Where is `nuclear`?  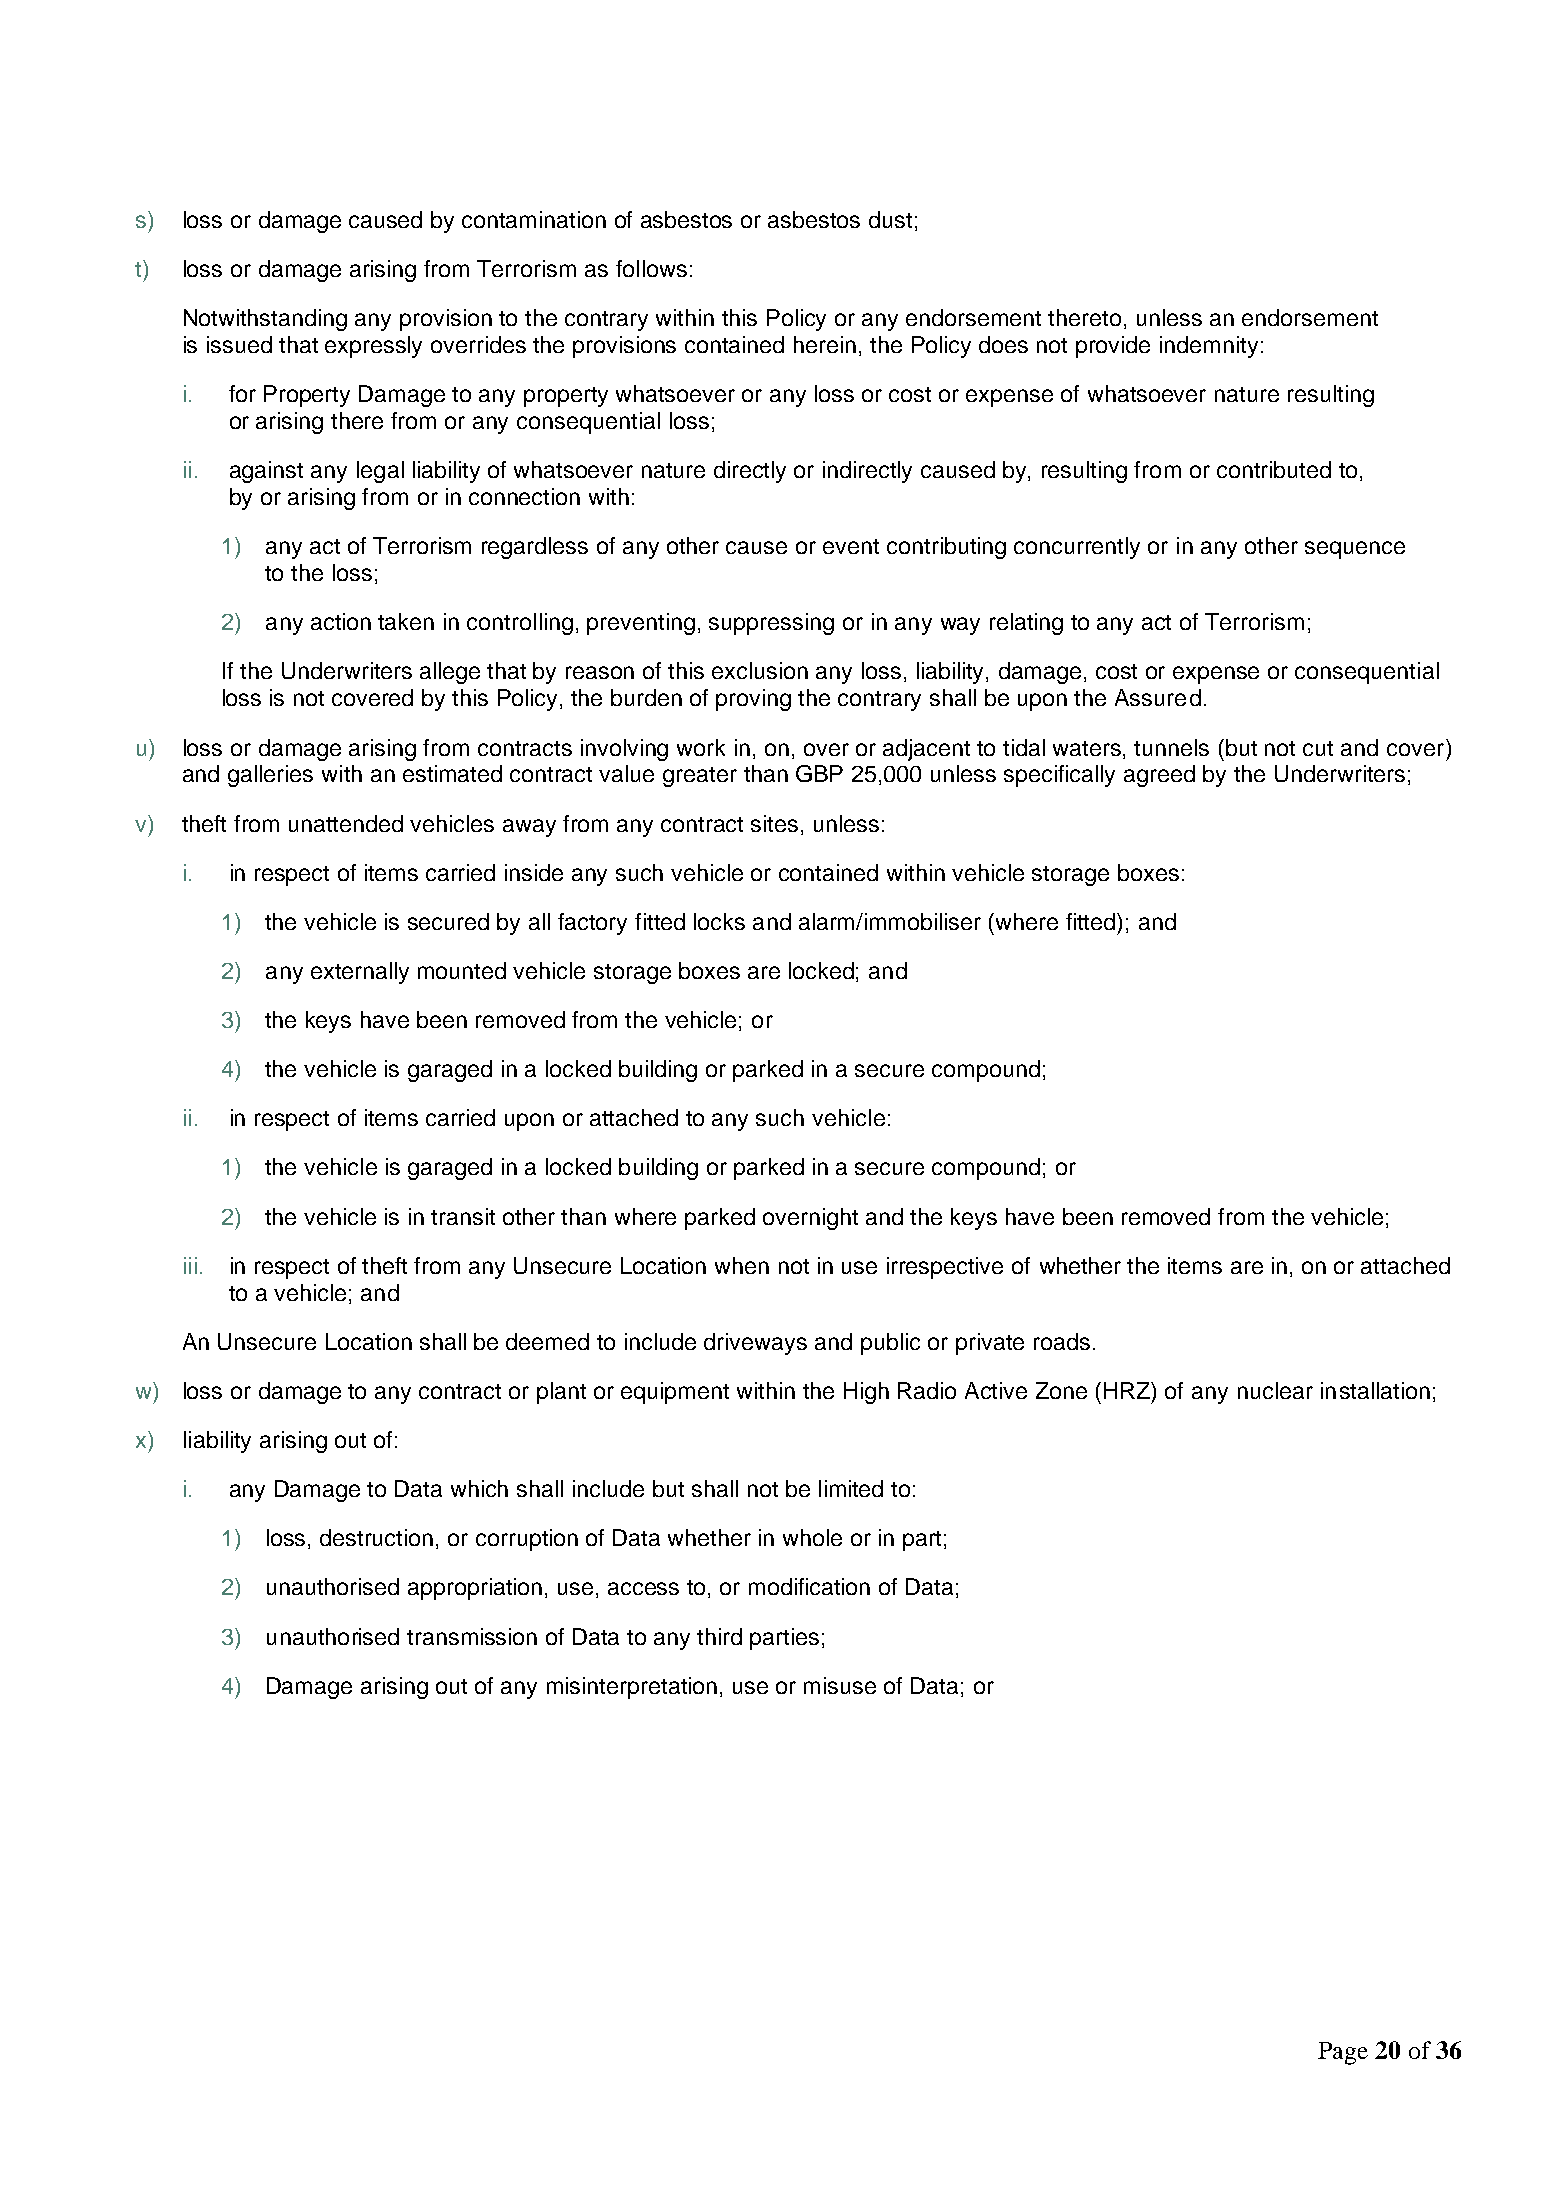
nuclear is located at coordinates (1275, 1390).
